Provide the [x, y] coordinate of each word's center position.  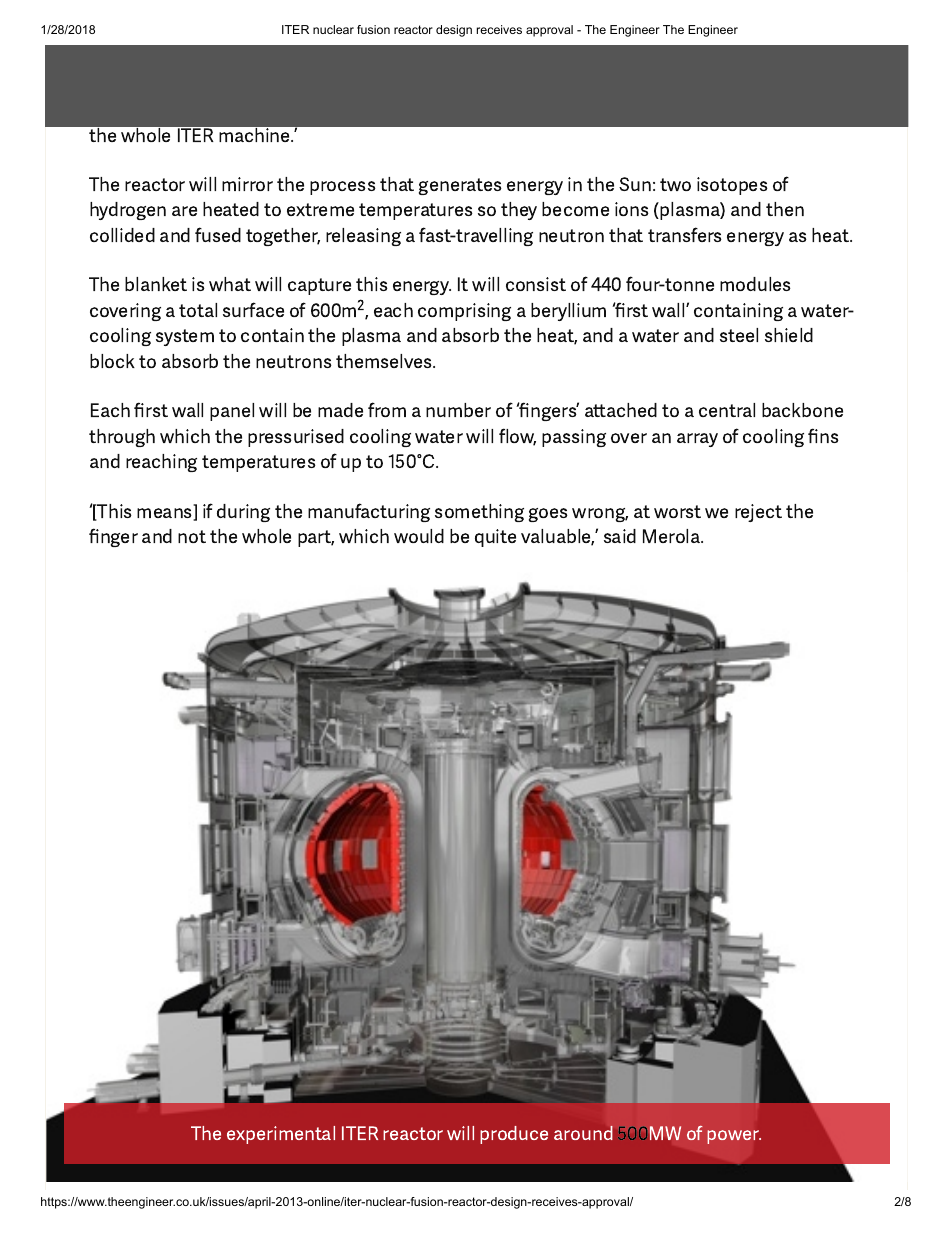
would [419, 536]
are [184, 211]
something [479, 513]
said [620, 536]
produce [514, 1135]
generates [460, 186]
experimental [281, 1135]
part [316, 538]
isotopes [732, 186]
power [734, 1137]
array [697, 440]
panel [232, 412]
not [192, 536]
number [458, 410]
